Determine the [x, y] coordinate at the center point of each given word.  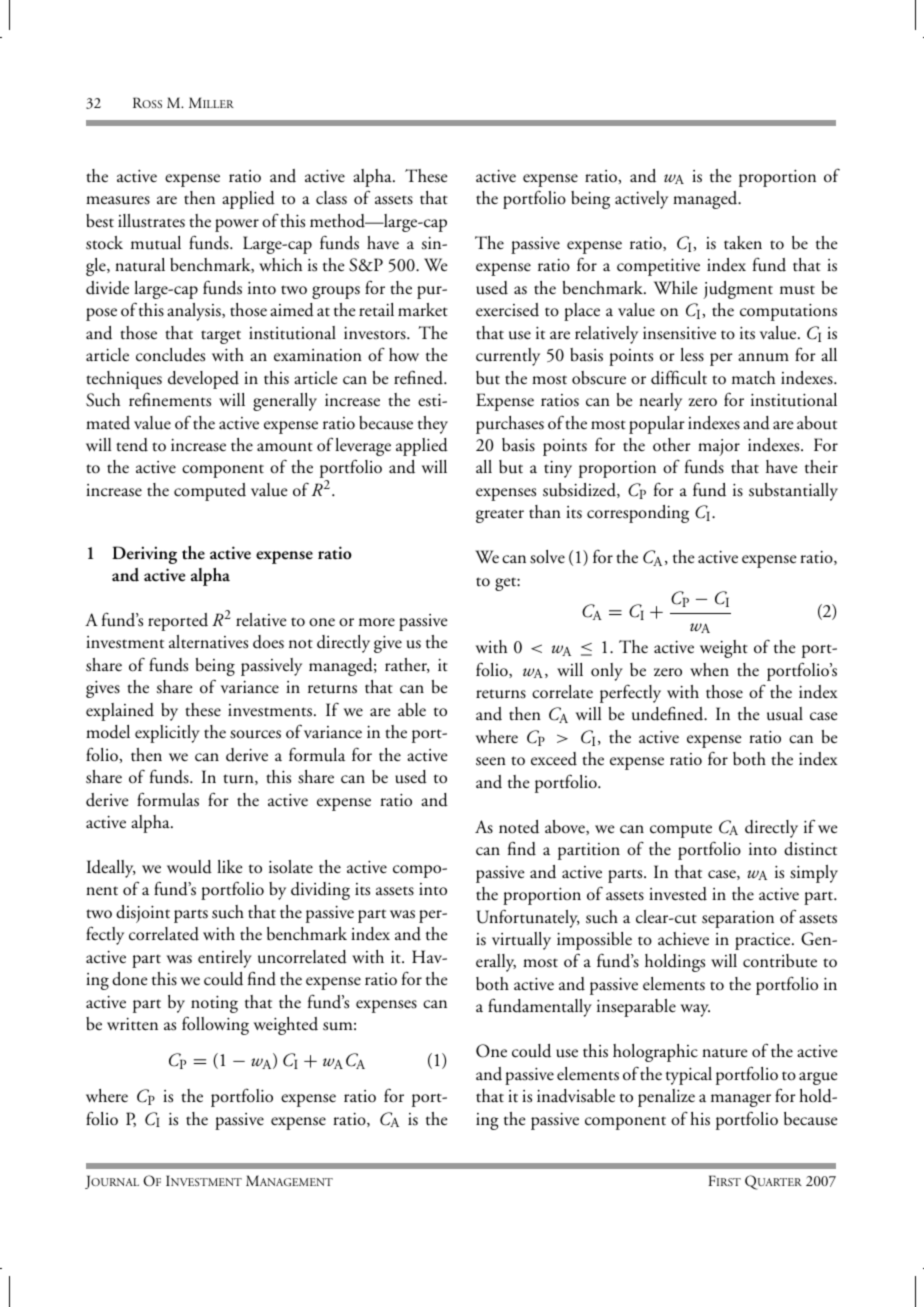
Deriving [144, 555]
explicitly [167, 734]
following [215, 1025]
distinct [810, 849]
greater [500, 516]
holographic [655, 1053]
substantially [793, 492]
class [331, 198]
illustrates [151, 221]
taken [743, 243]
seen [491, 761]
